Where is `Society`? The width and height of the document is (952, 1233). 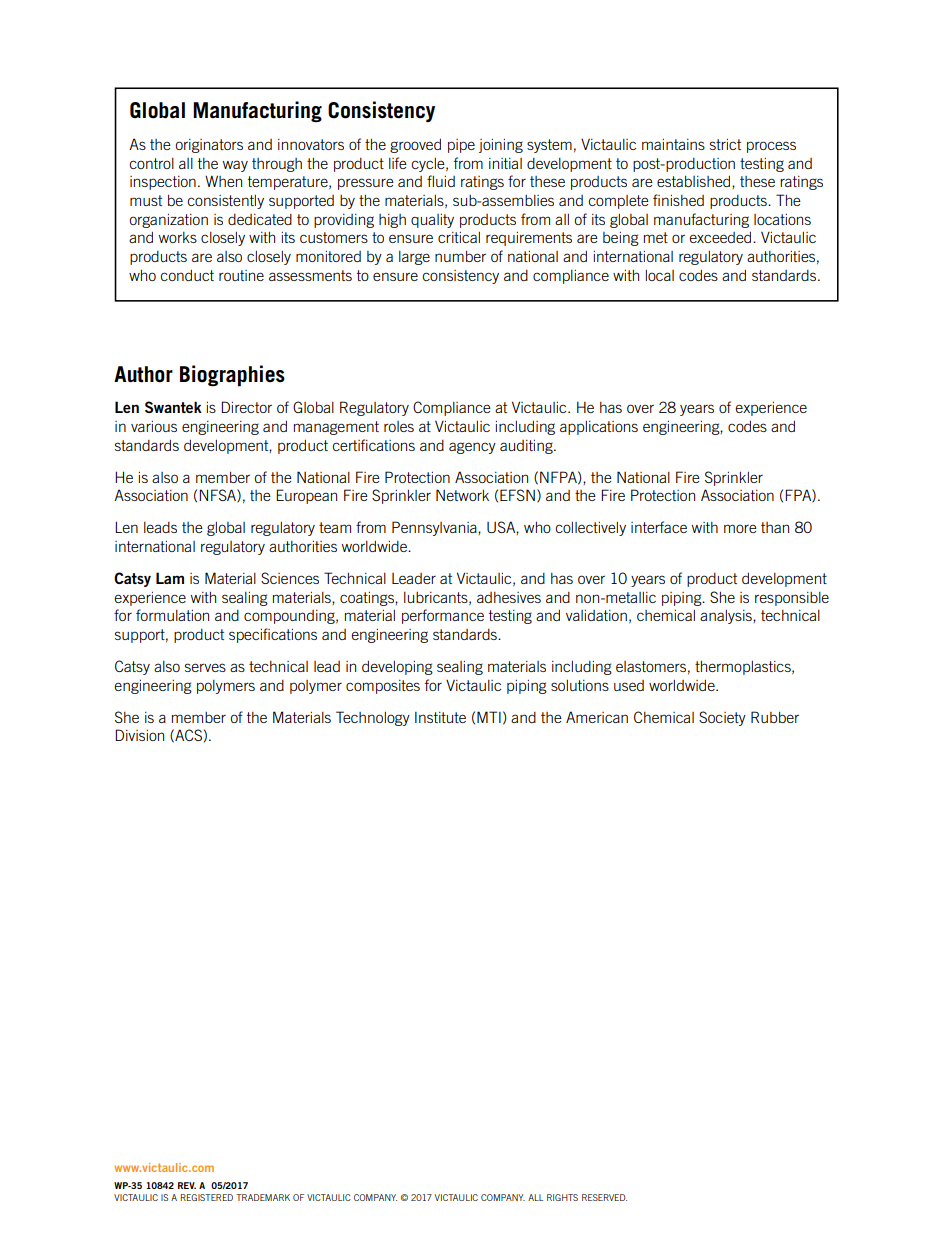
Society is located at coordinates (722, 718).
